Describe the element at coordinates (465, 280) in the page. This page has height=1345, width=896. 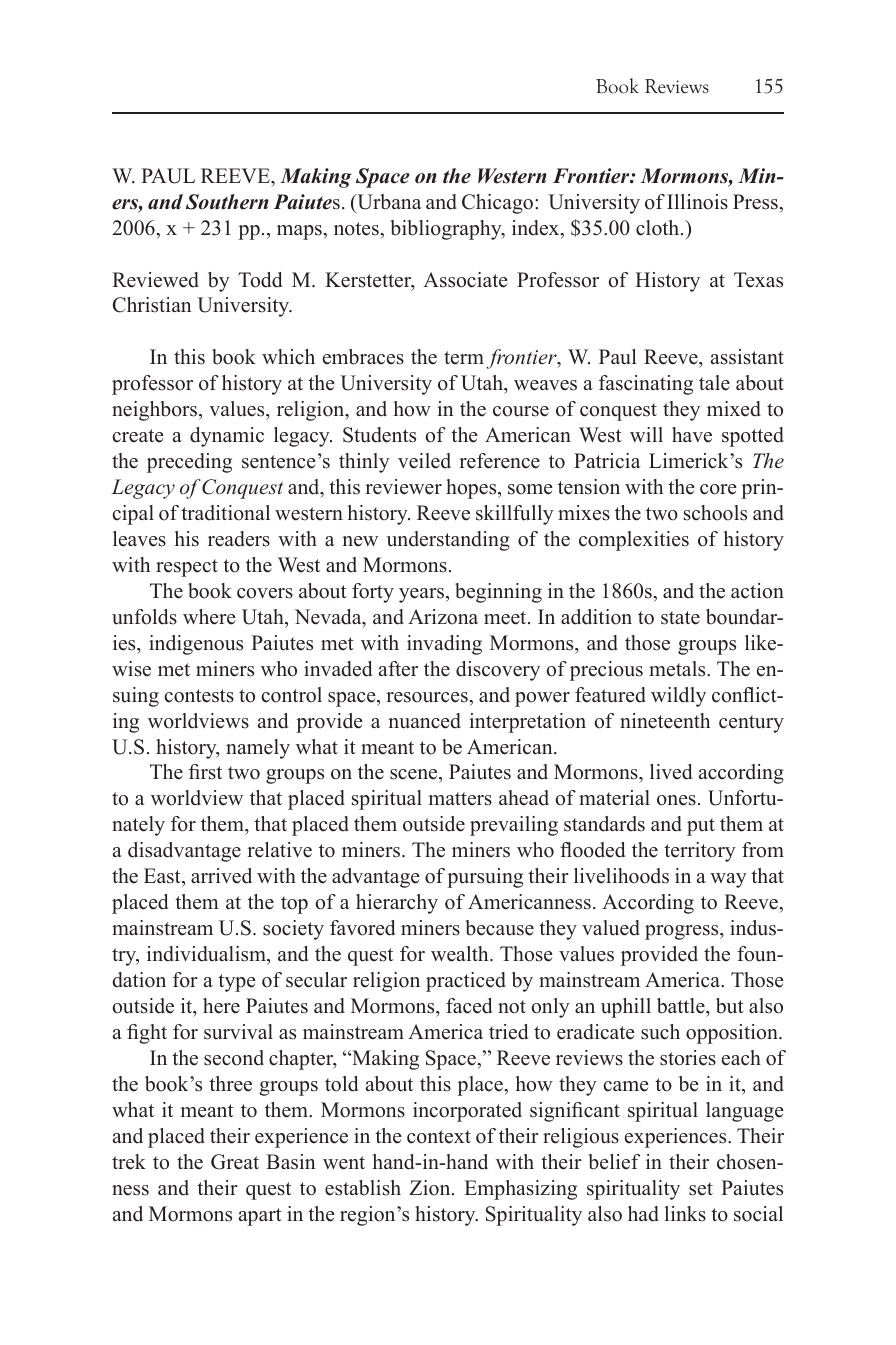
I see `Associate` at that location.
